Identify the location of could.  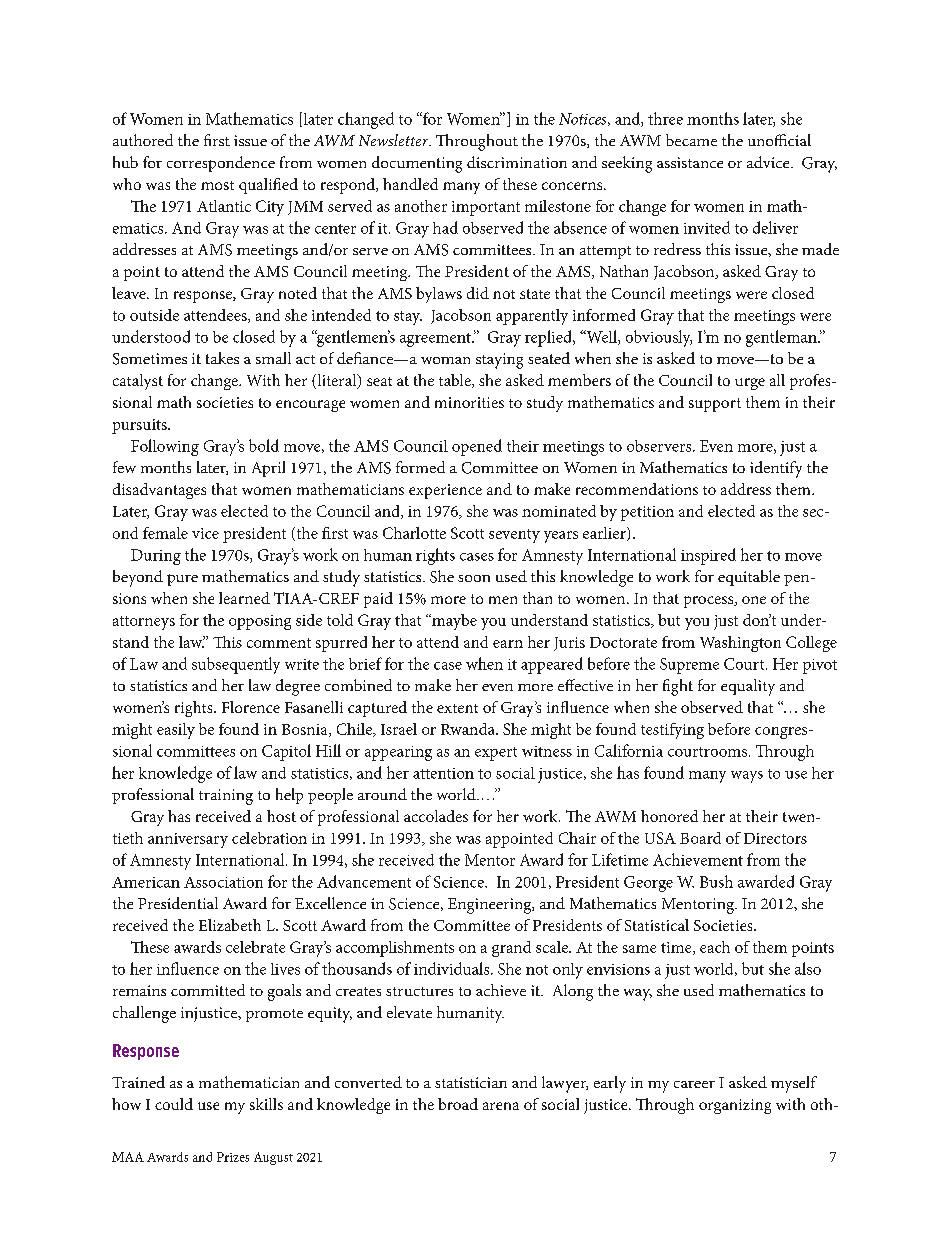
(174, 1104).
